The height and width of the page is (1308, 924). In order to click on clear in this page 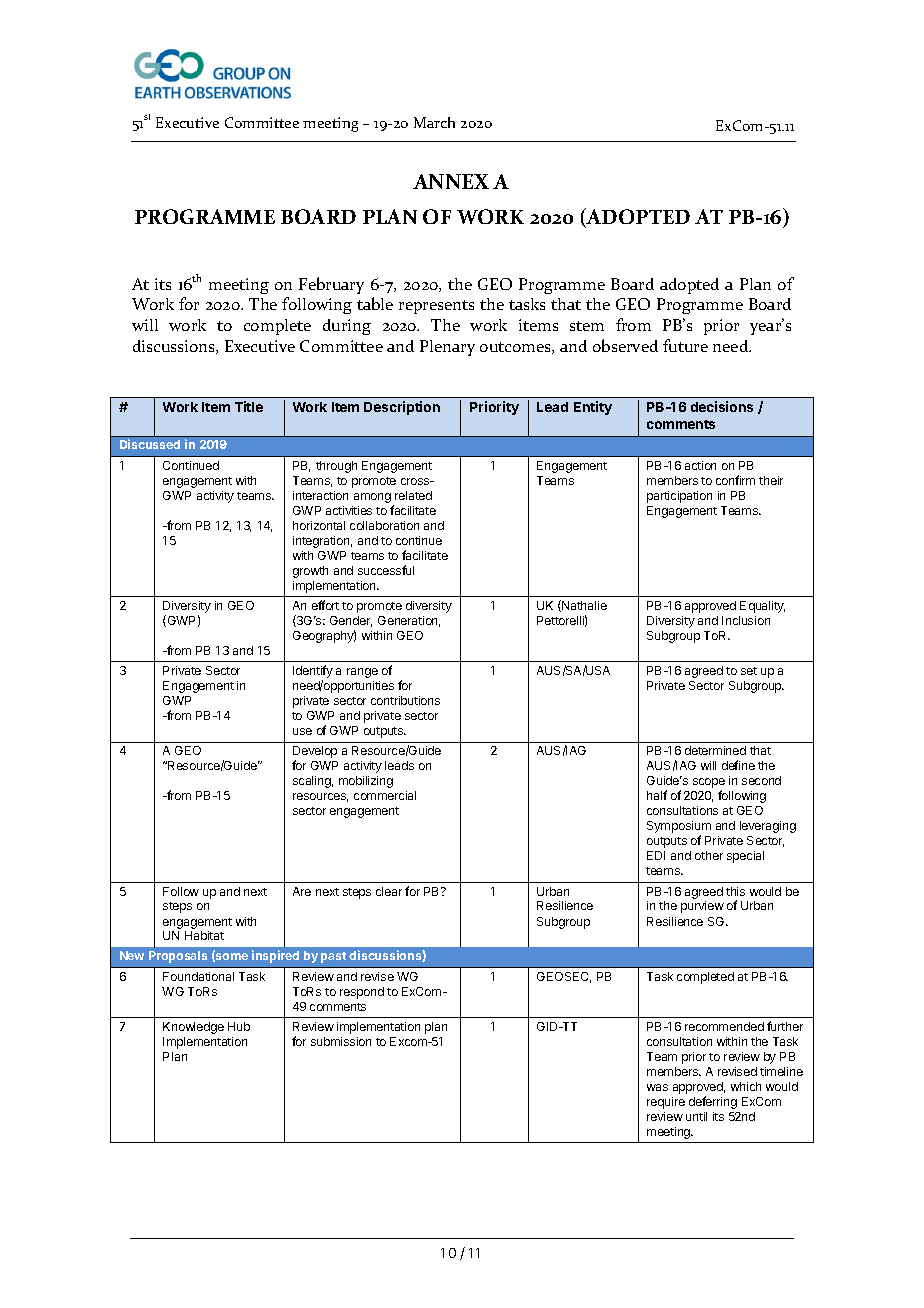, I will do `click(389, 891)`.
